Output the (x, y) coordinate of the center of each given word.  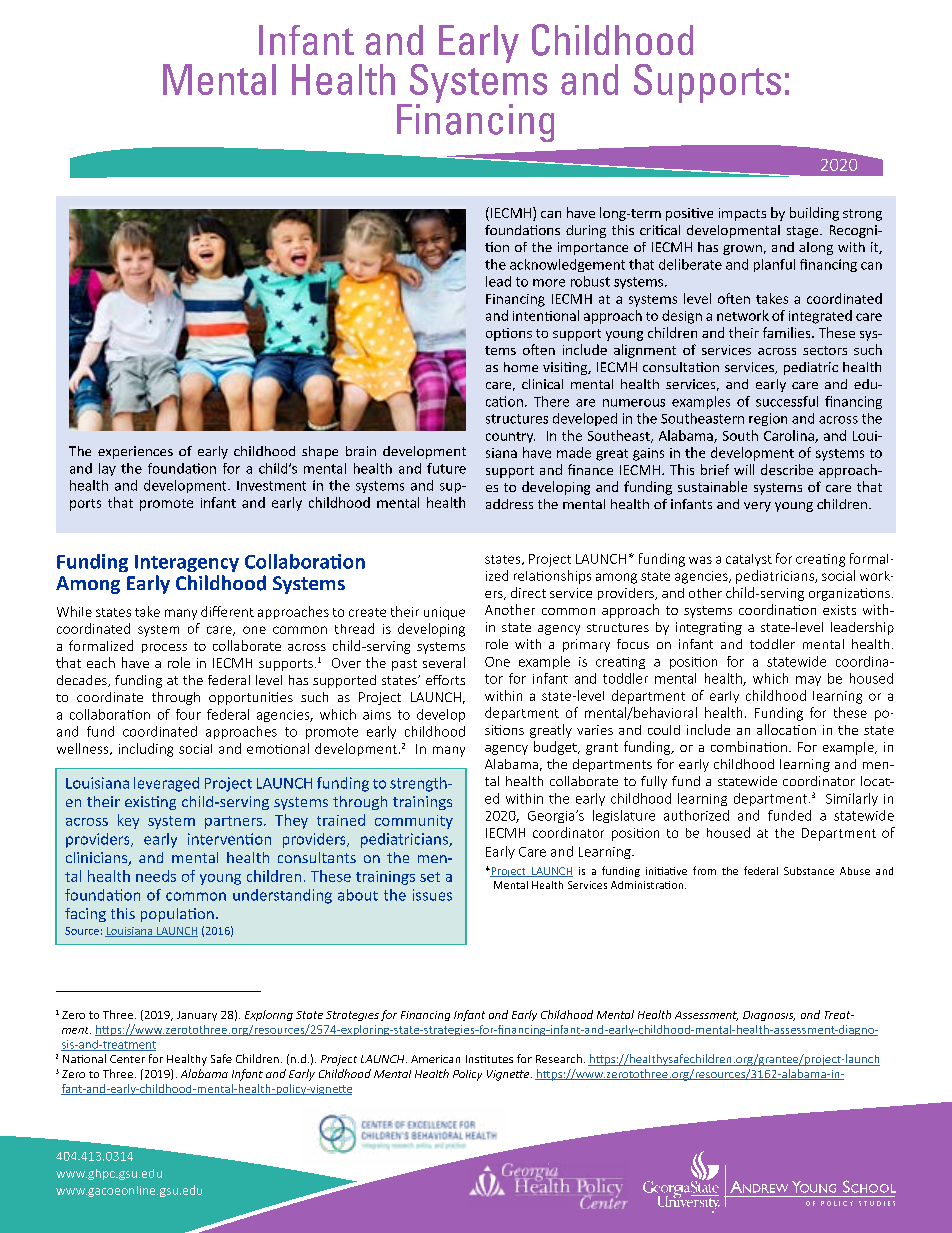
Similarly (852, 799)
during (586, 231)
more (549, 283)
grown (742, 250)
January (197, 1016)
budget (556, 748)
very (757, 507)
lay (107, 469)
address (509, 504)
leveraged (166, 784)
